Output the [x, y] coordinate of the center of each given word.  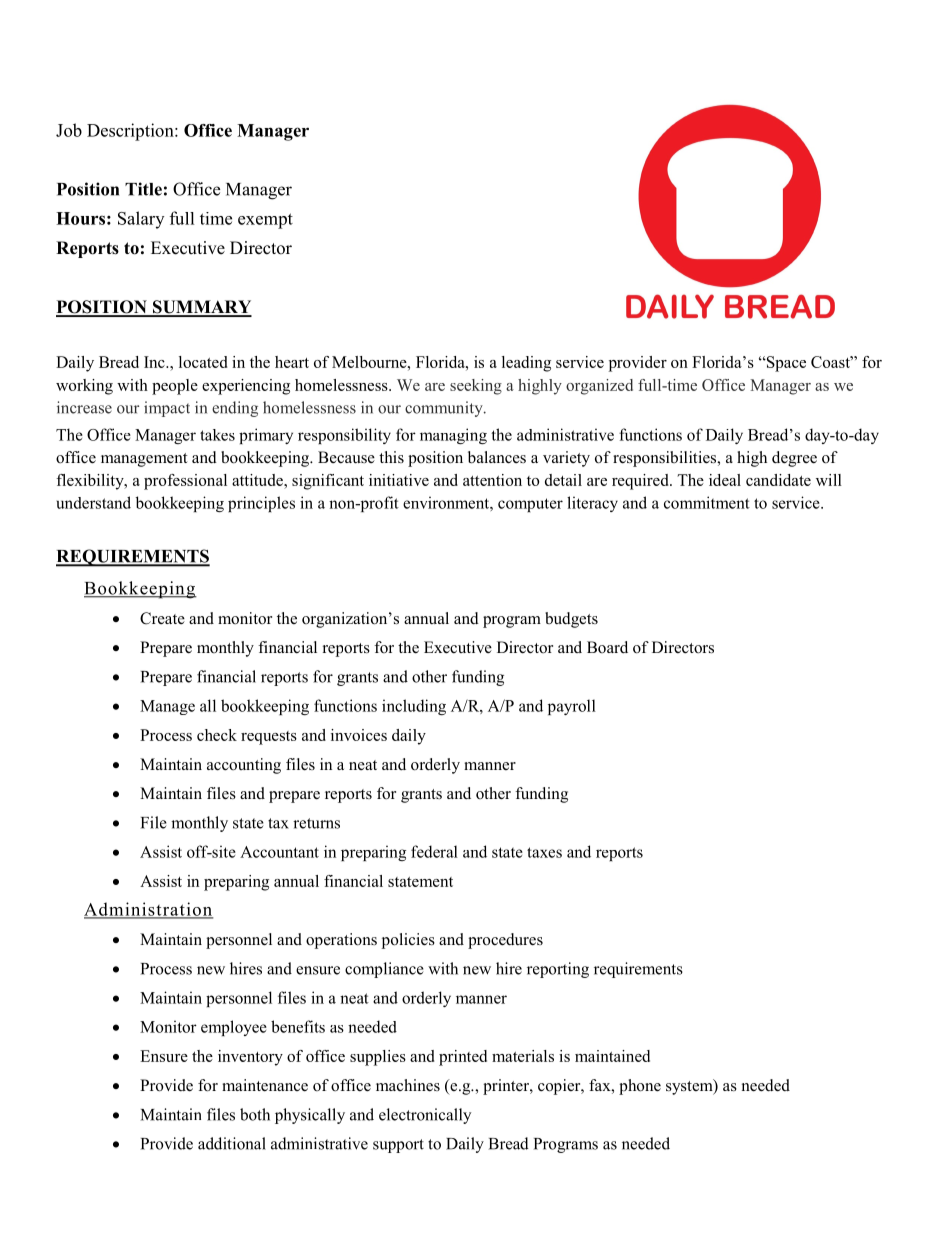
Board [607, 647]
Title [143, 189]
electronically [425, 1116]
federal [434, 851]
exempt [265, 221]
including [414, 707]
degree [794, 459]
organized [599, 387]
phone [640, 1087]
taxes [544, 852]
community [445, 409]
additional [232, 1143]
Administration [149, 910]
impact [167, 409]
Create [162, 618]
